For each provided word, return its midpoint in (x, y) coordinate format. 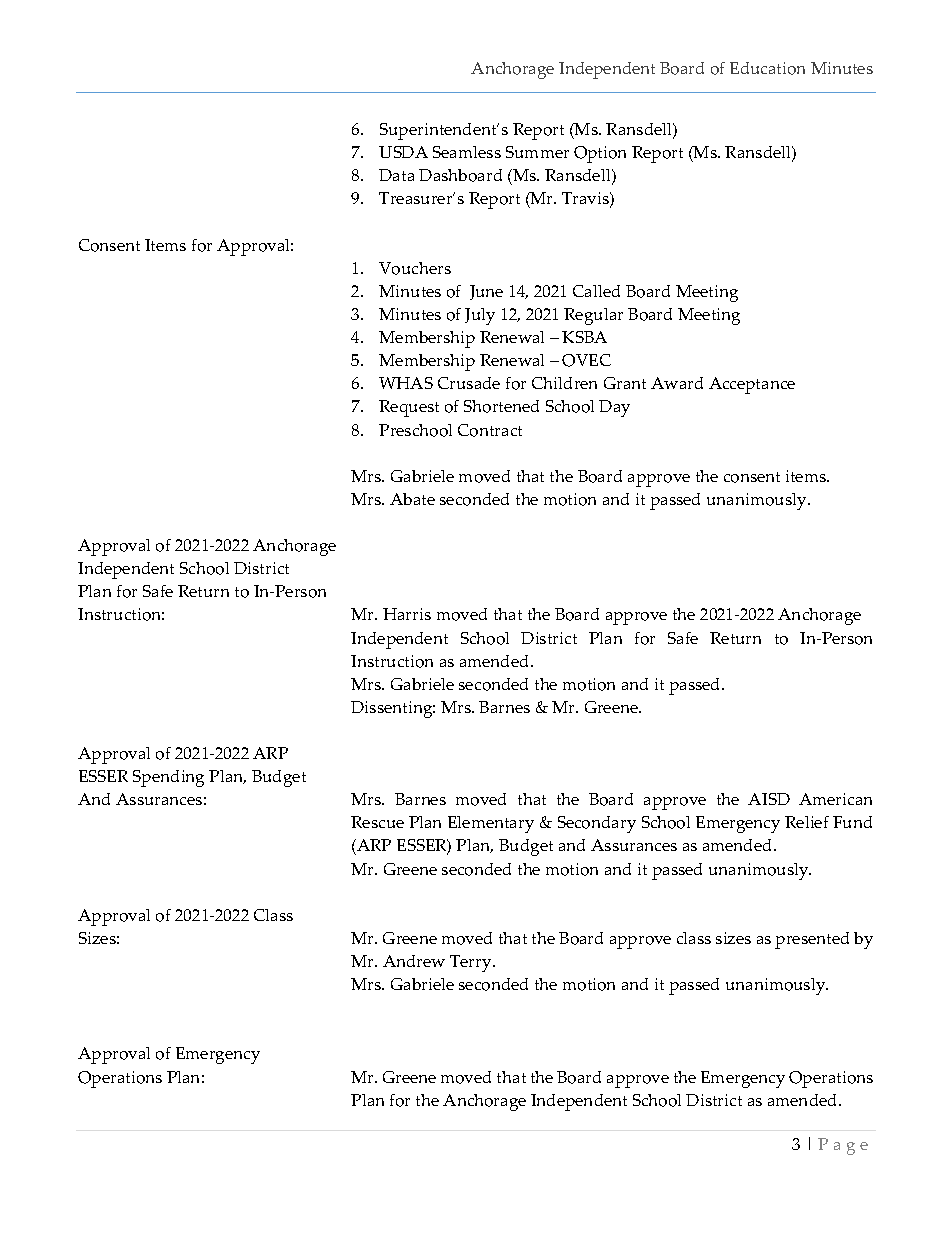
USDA (403, 152)
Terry (472, 963)
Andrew (414, 961)
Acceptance (752, 385)
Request (409, 408)
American (835, 799)
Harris (407, 614)
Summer (537, 152)
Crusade (469, 383)
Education (767, 68)
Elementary (491, 824)
